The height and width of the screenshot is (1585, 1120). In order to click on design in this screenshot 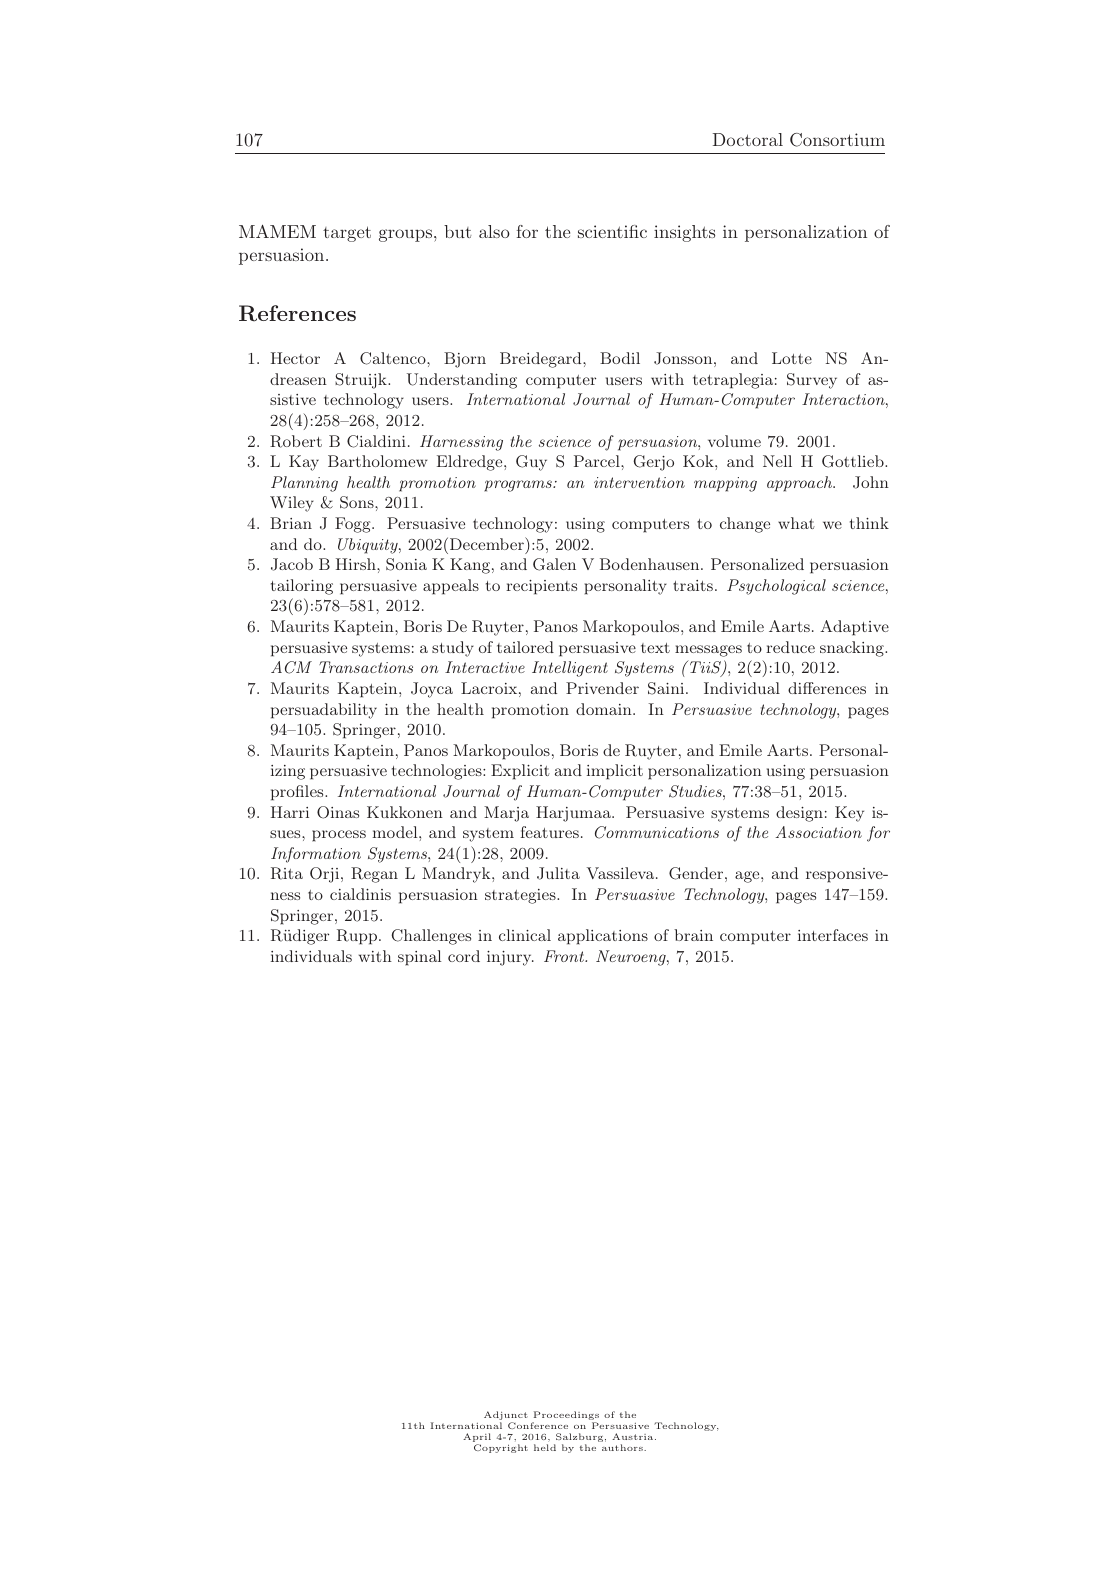, I will do `click(799, 814)`.
